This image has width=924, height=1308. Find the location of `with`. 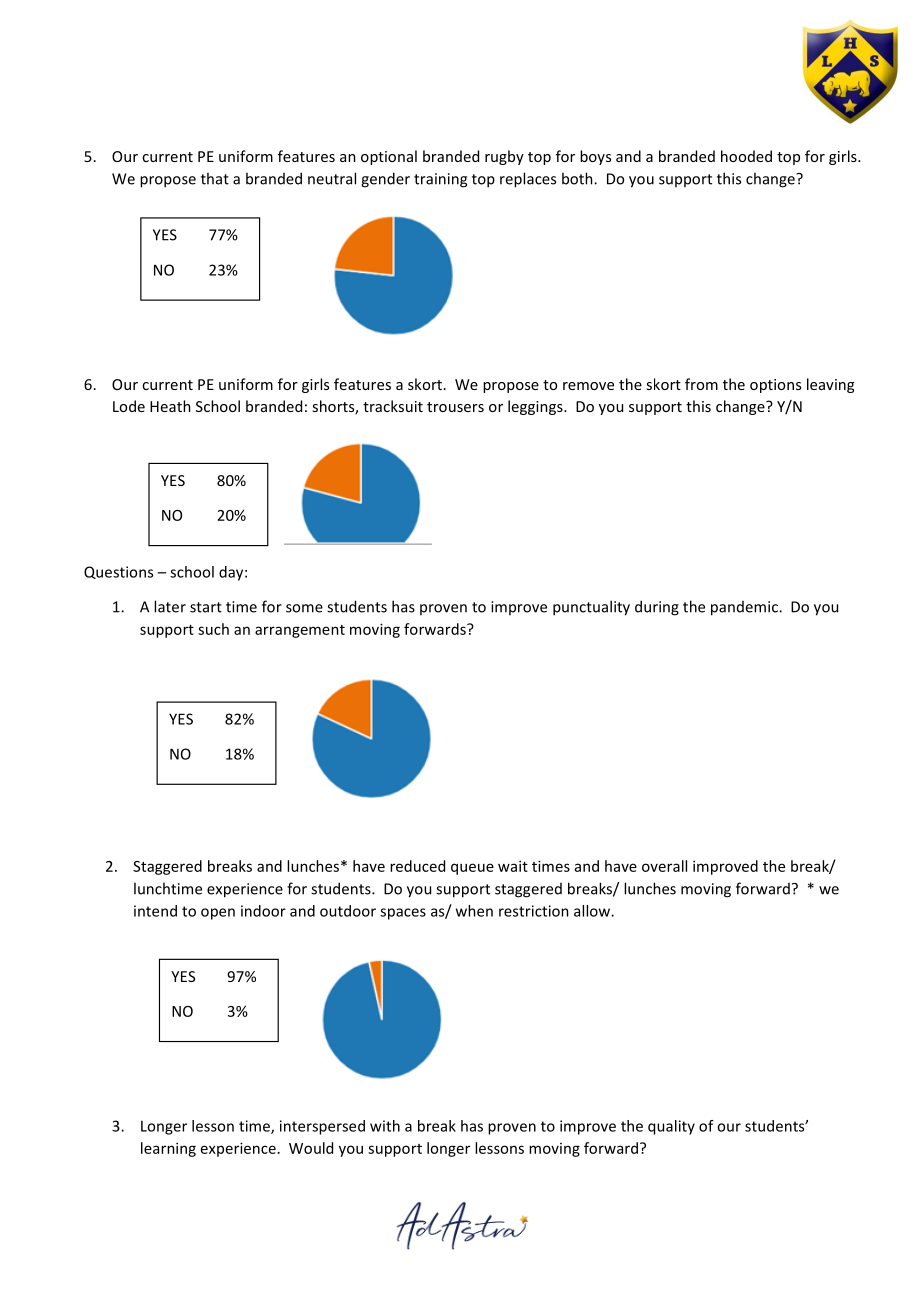

with is located at coordinates (385, 1126).
